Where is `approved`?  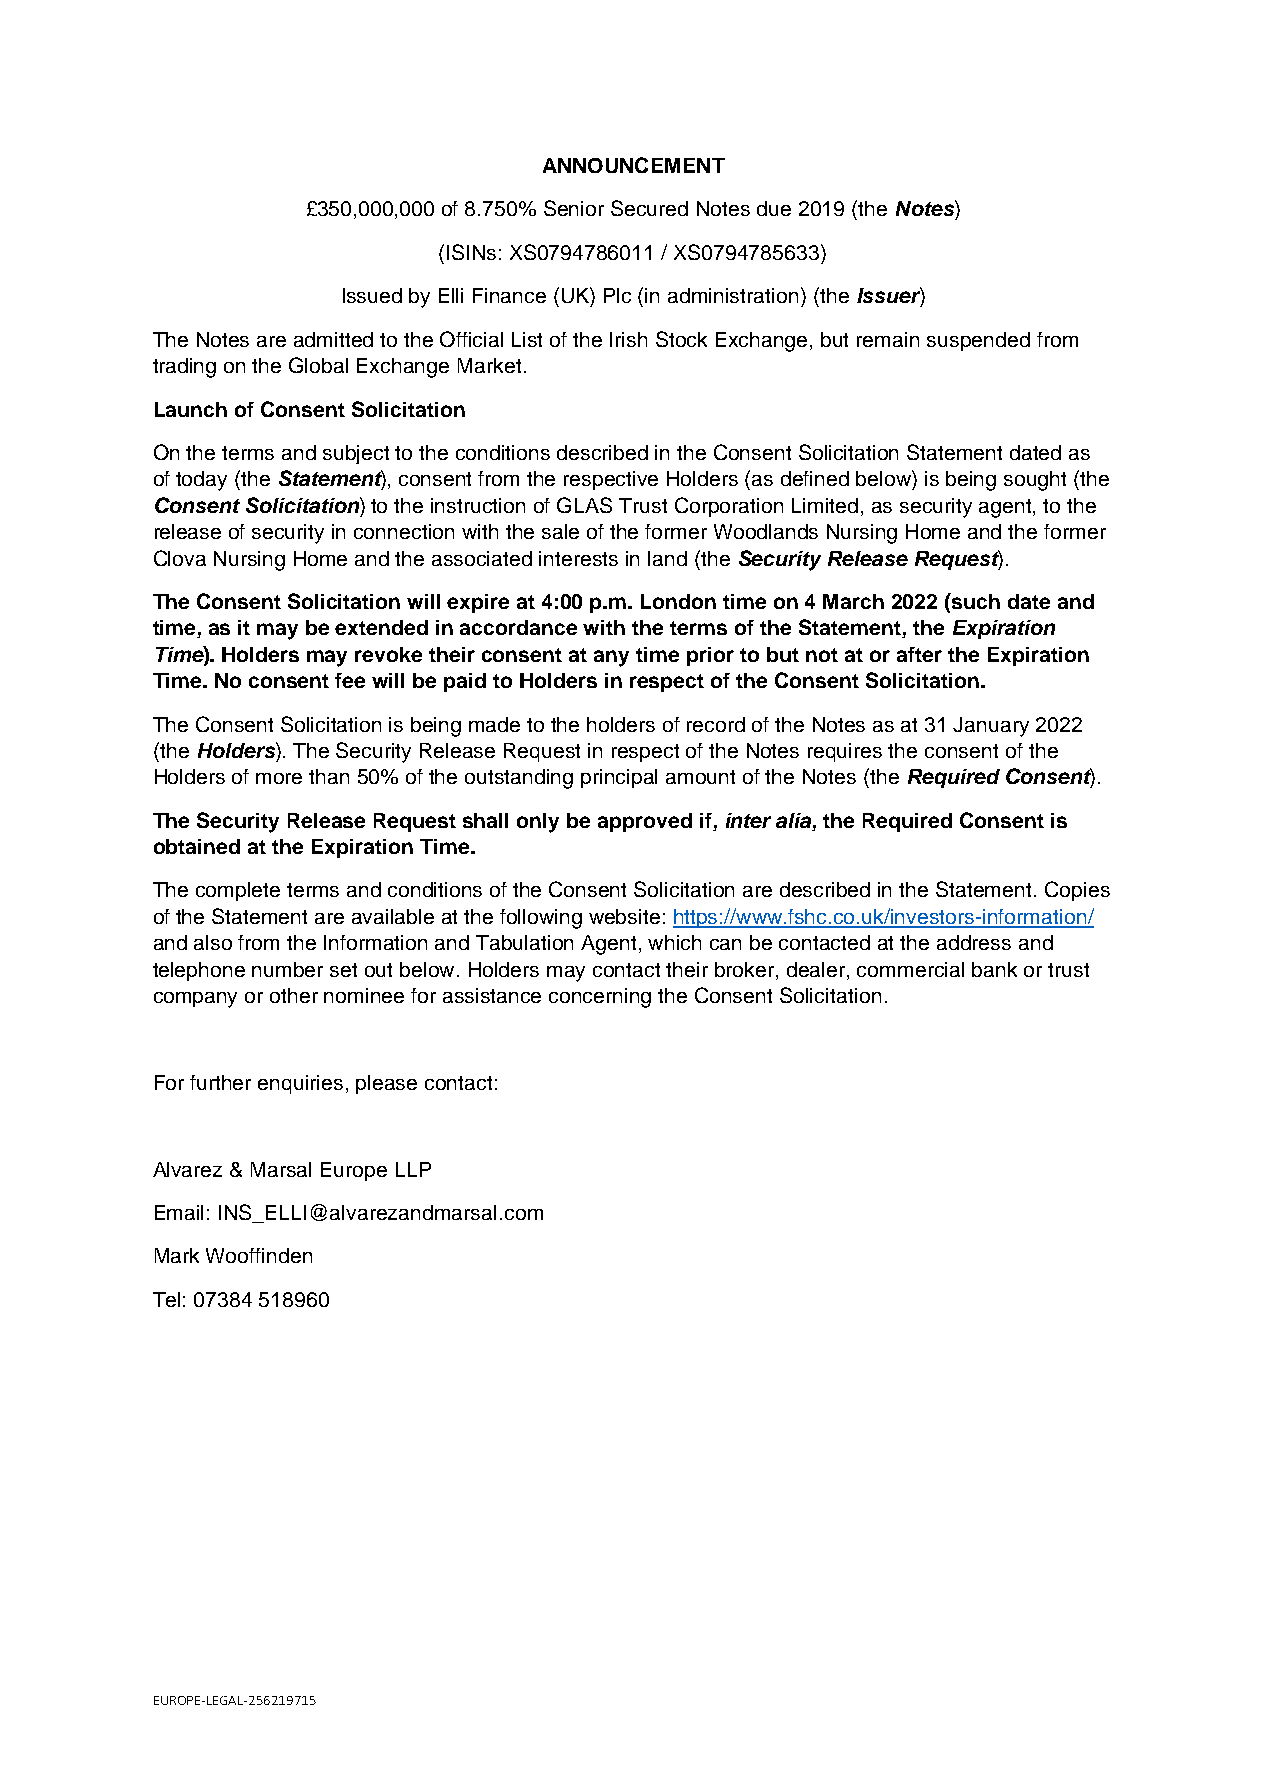 approved is located at coordinates (645, 822).
